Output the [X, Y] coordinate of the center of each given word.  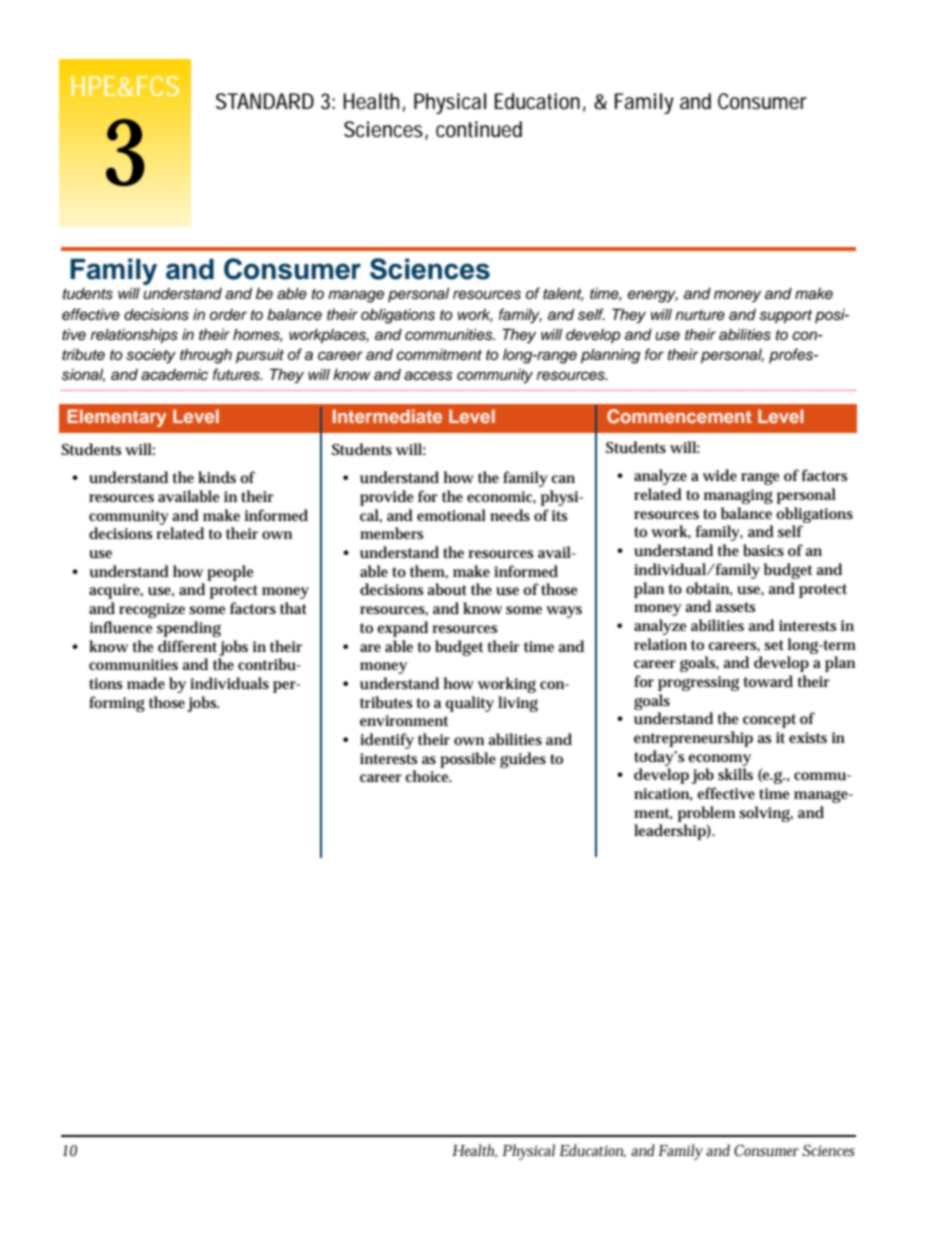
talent [563, 294]
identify [387, 741]
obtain [709, 589]
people [230, 573]
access [428, 376]
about [447, 589]
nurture [700, 315]
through [206, 356]
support [785, 317]
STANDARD [265, 101]
